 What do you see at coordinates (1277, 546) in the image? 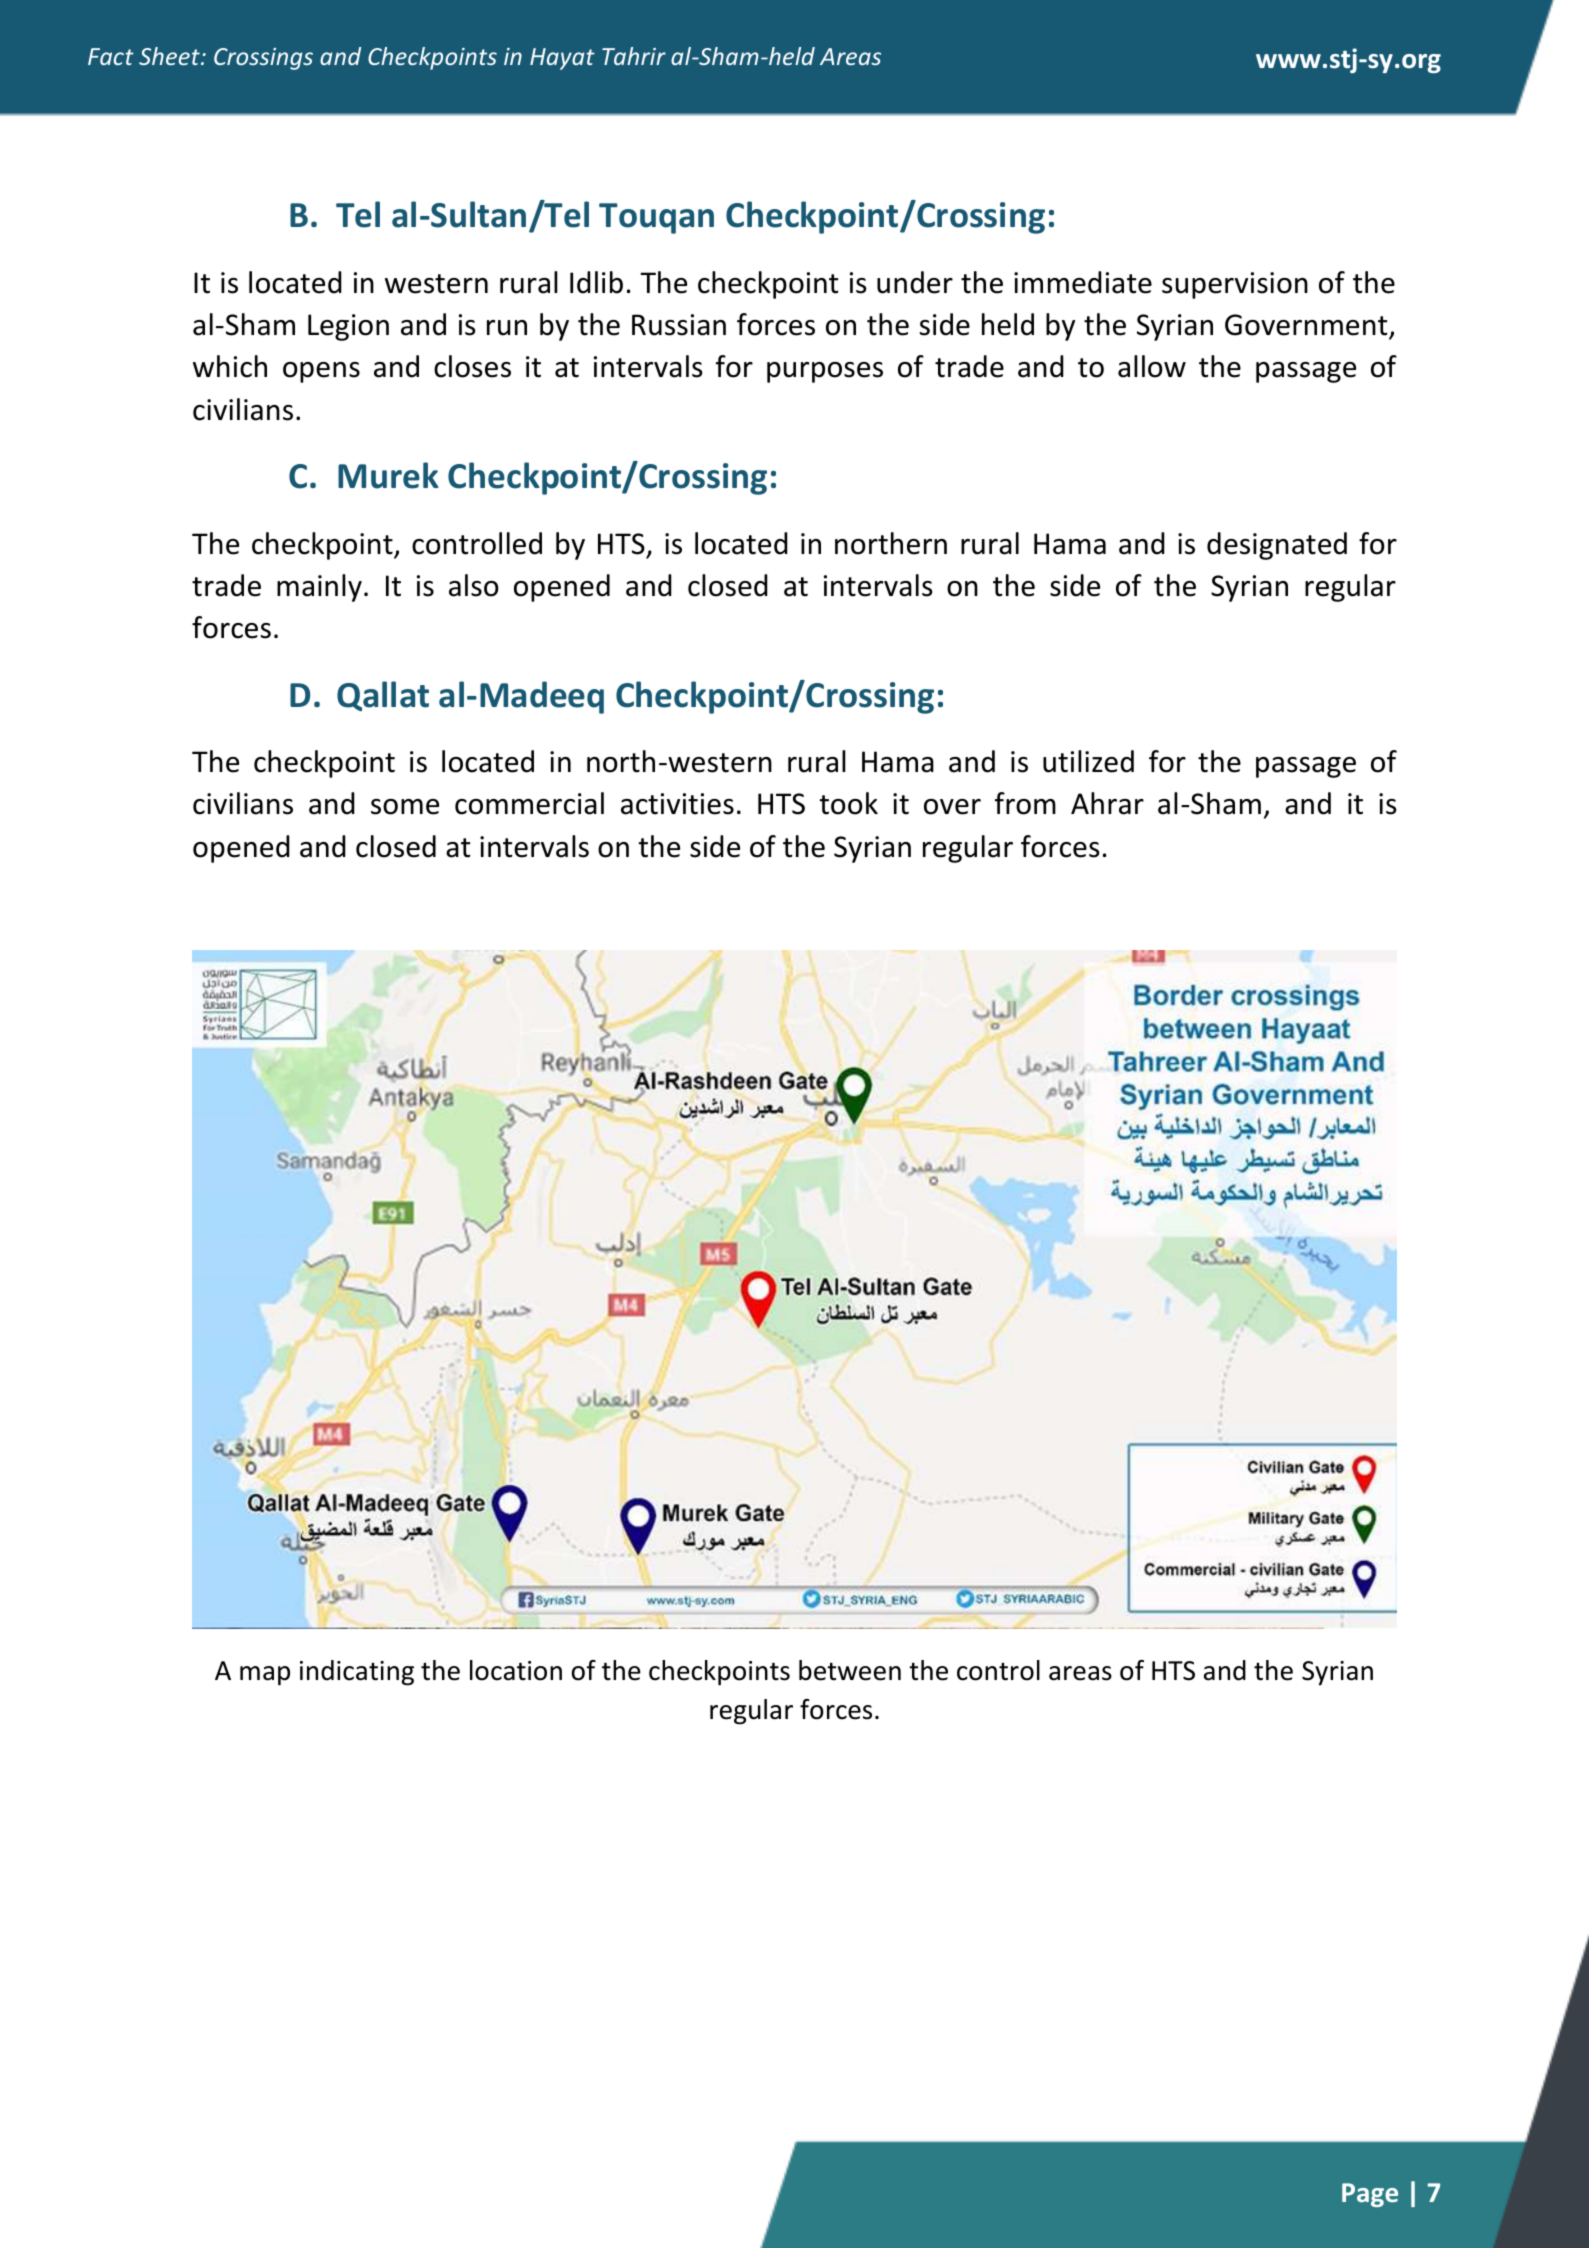
I see `designated` at bounding box center [1277, 546].
